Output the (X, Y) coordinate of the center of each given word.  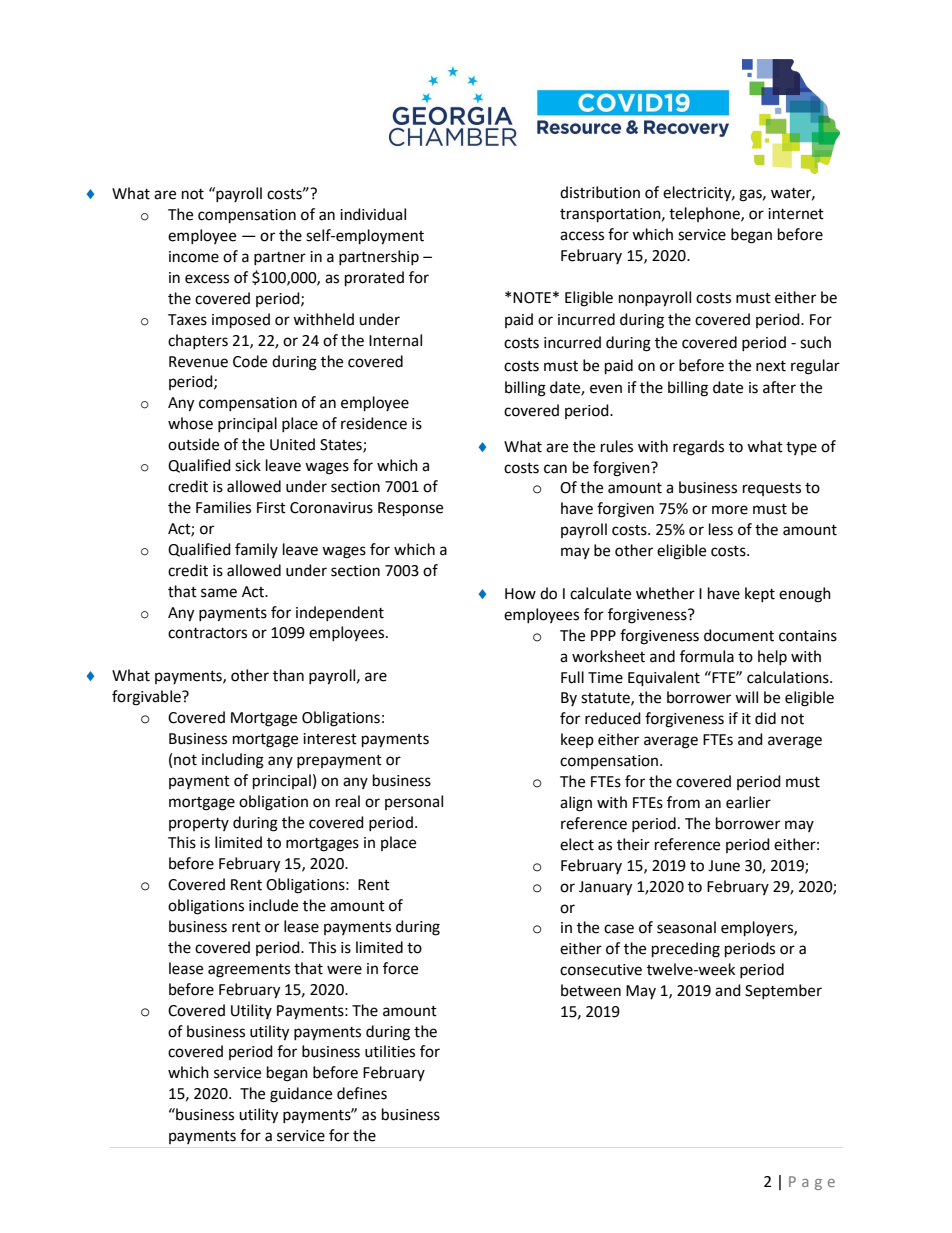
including (233, 761)
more (730, 510)
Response (410, 509)
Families (223, 507)
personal (414, 802)
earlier (748, 802)
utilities (390, 1051)
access (582, 236)
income (194, 257)
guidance (301, 1095)
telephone (705, 214)
